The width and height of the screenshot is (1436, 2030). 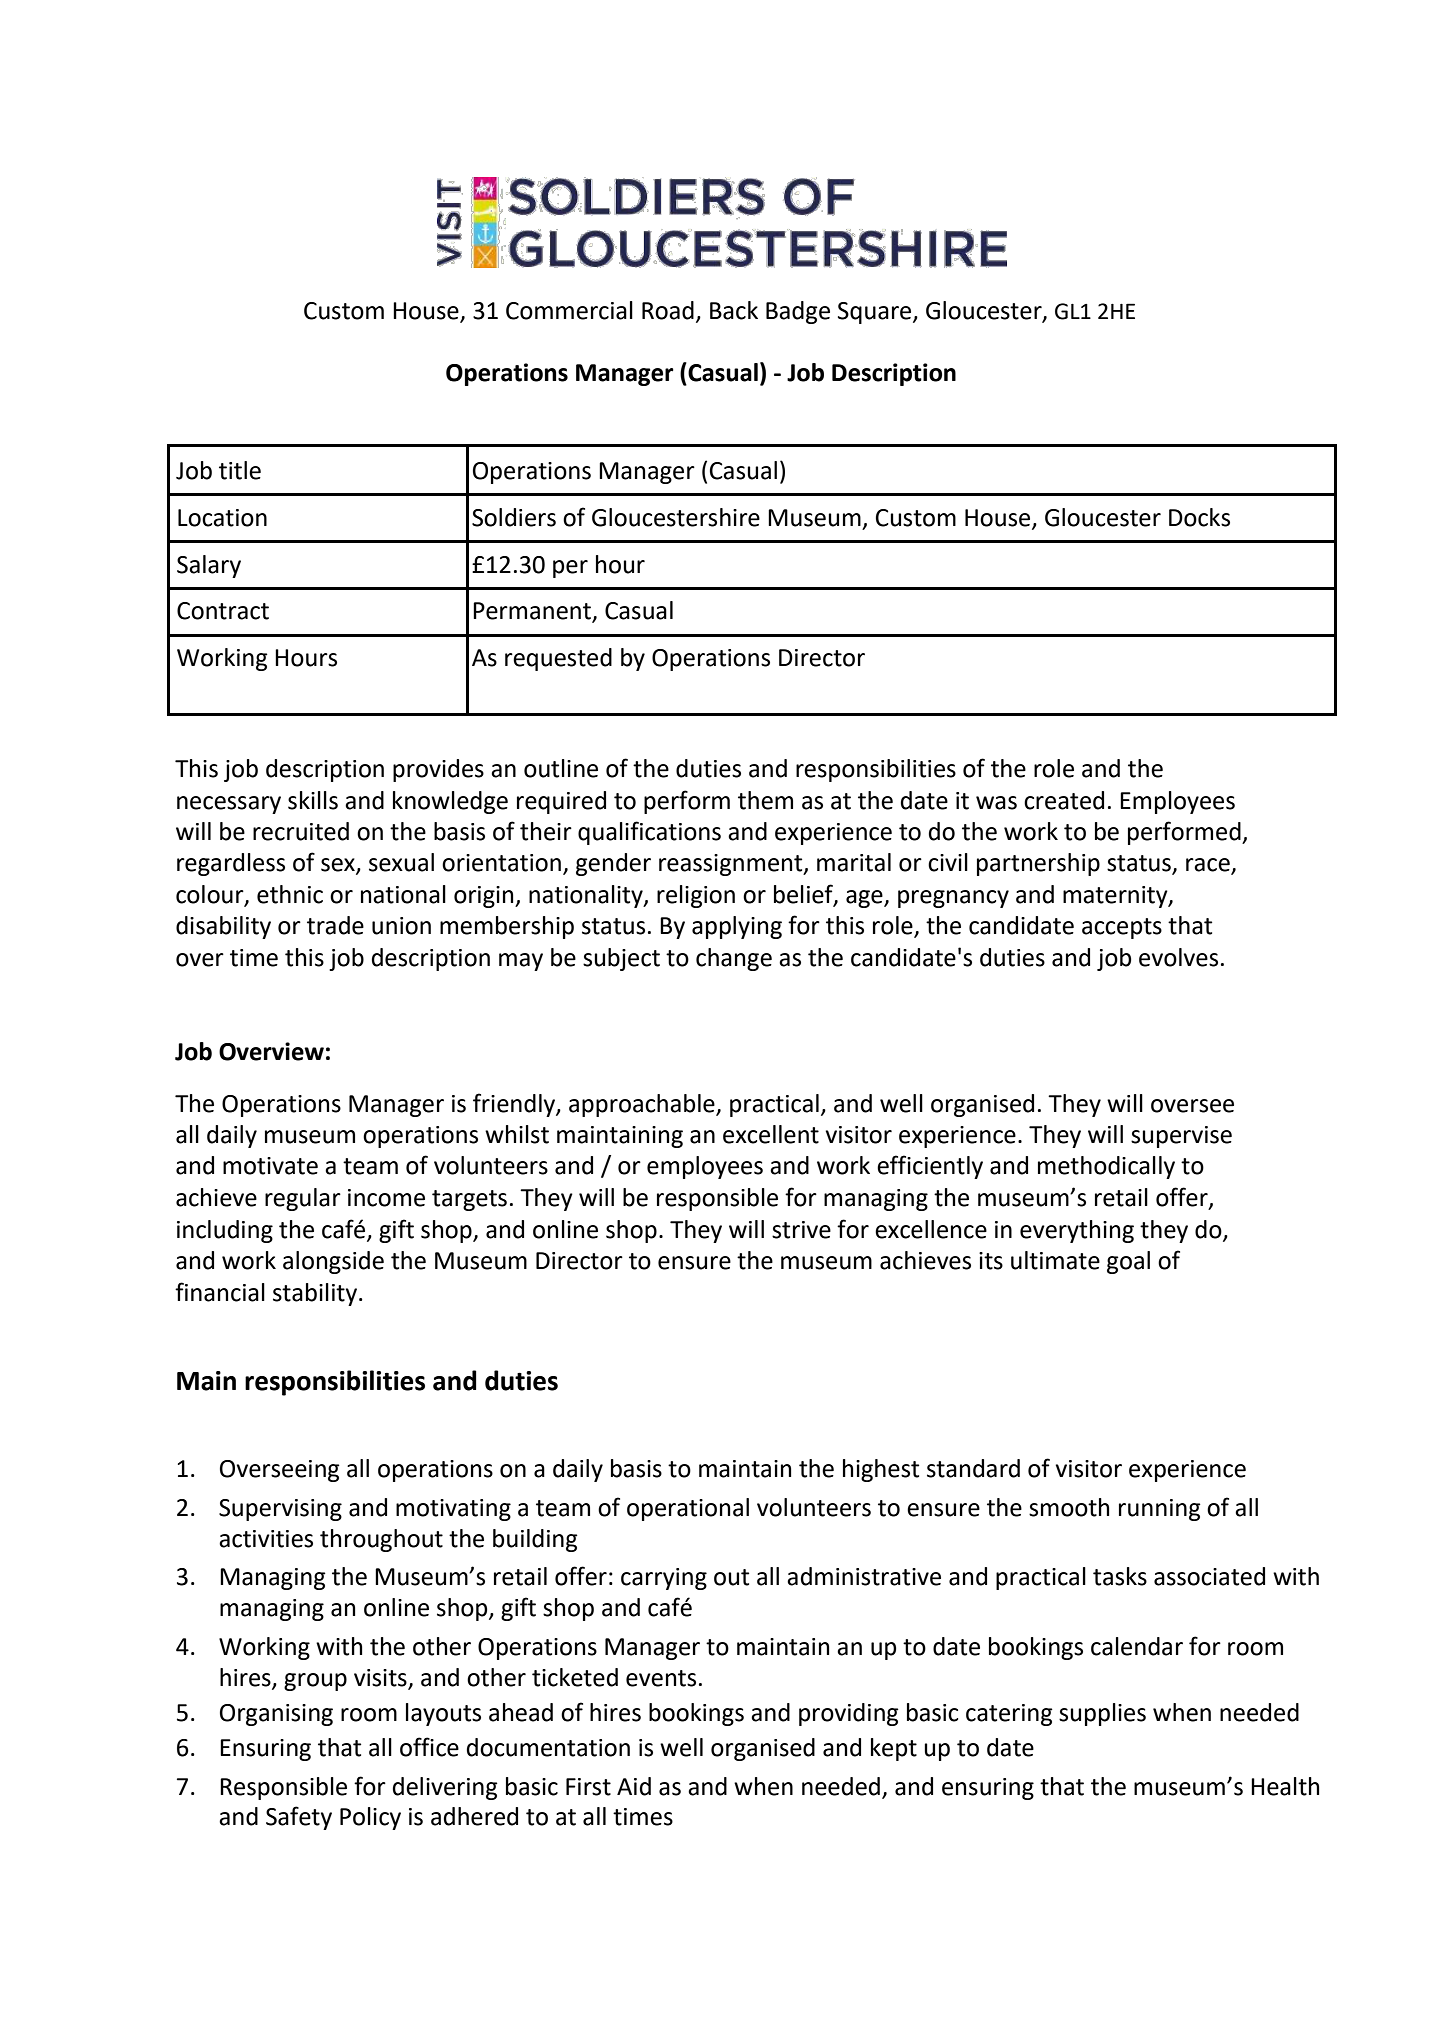 What do you see at coordinates (1181, 1137) in the screenshot?
I see `supervise` at bounding box center [1181, 1137].
